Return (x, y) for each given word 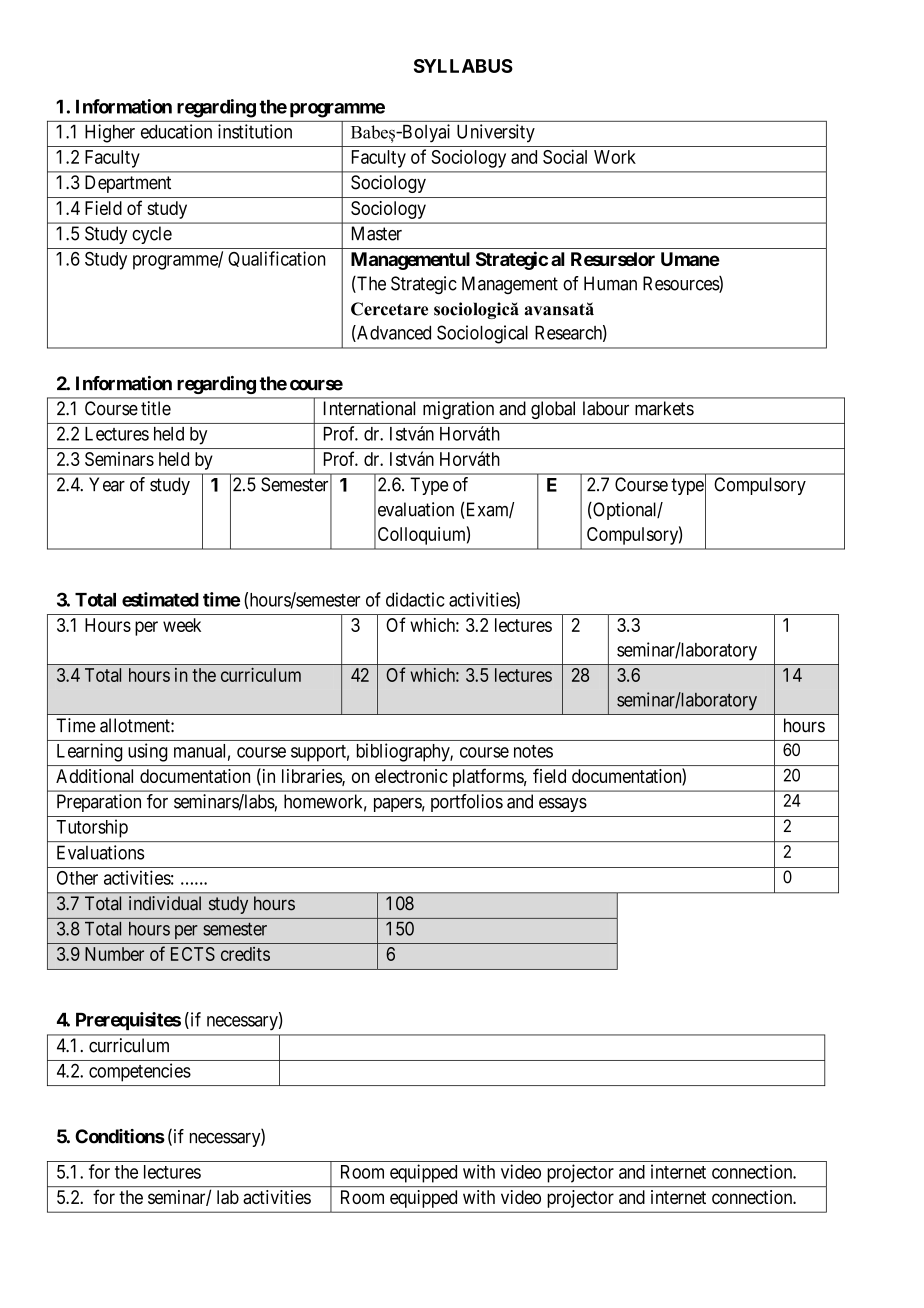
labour (606, 408)
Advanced (393, 333)
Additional (94, 776)
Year (107, 484)
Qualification (276, 259)
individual (165, 903)
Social (565, 156)
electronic (411, 776)
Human (610, 283)
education (176, 131)
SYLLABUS (463, 66)
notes (533, 751)
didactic (415, 599)
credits (245, 954)
